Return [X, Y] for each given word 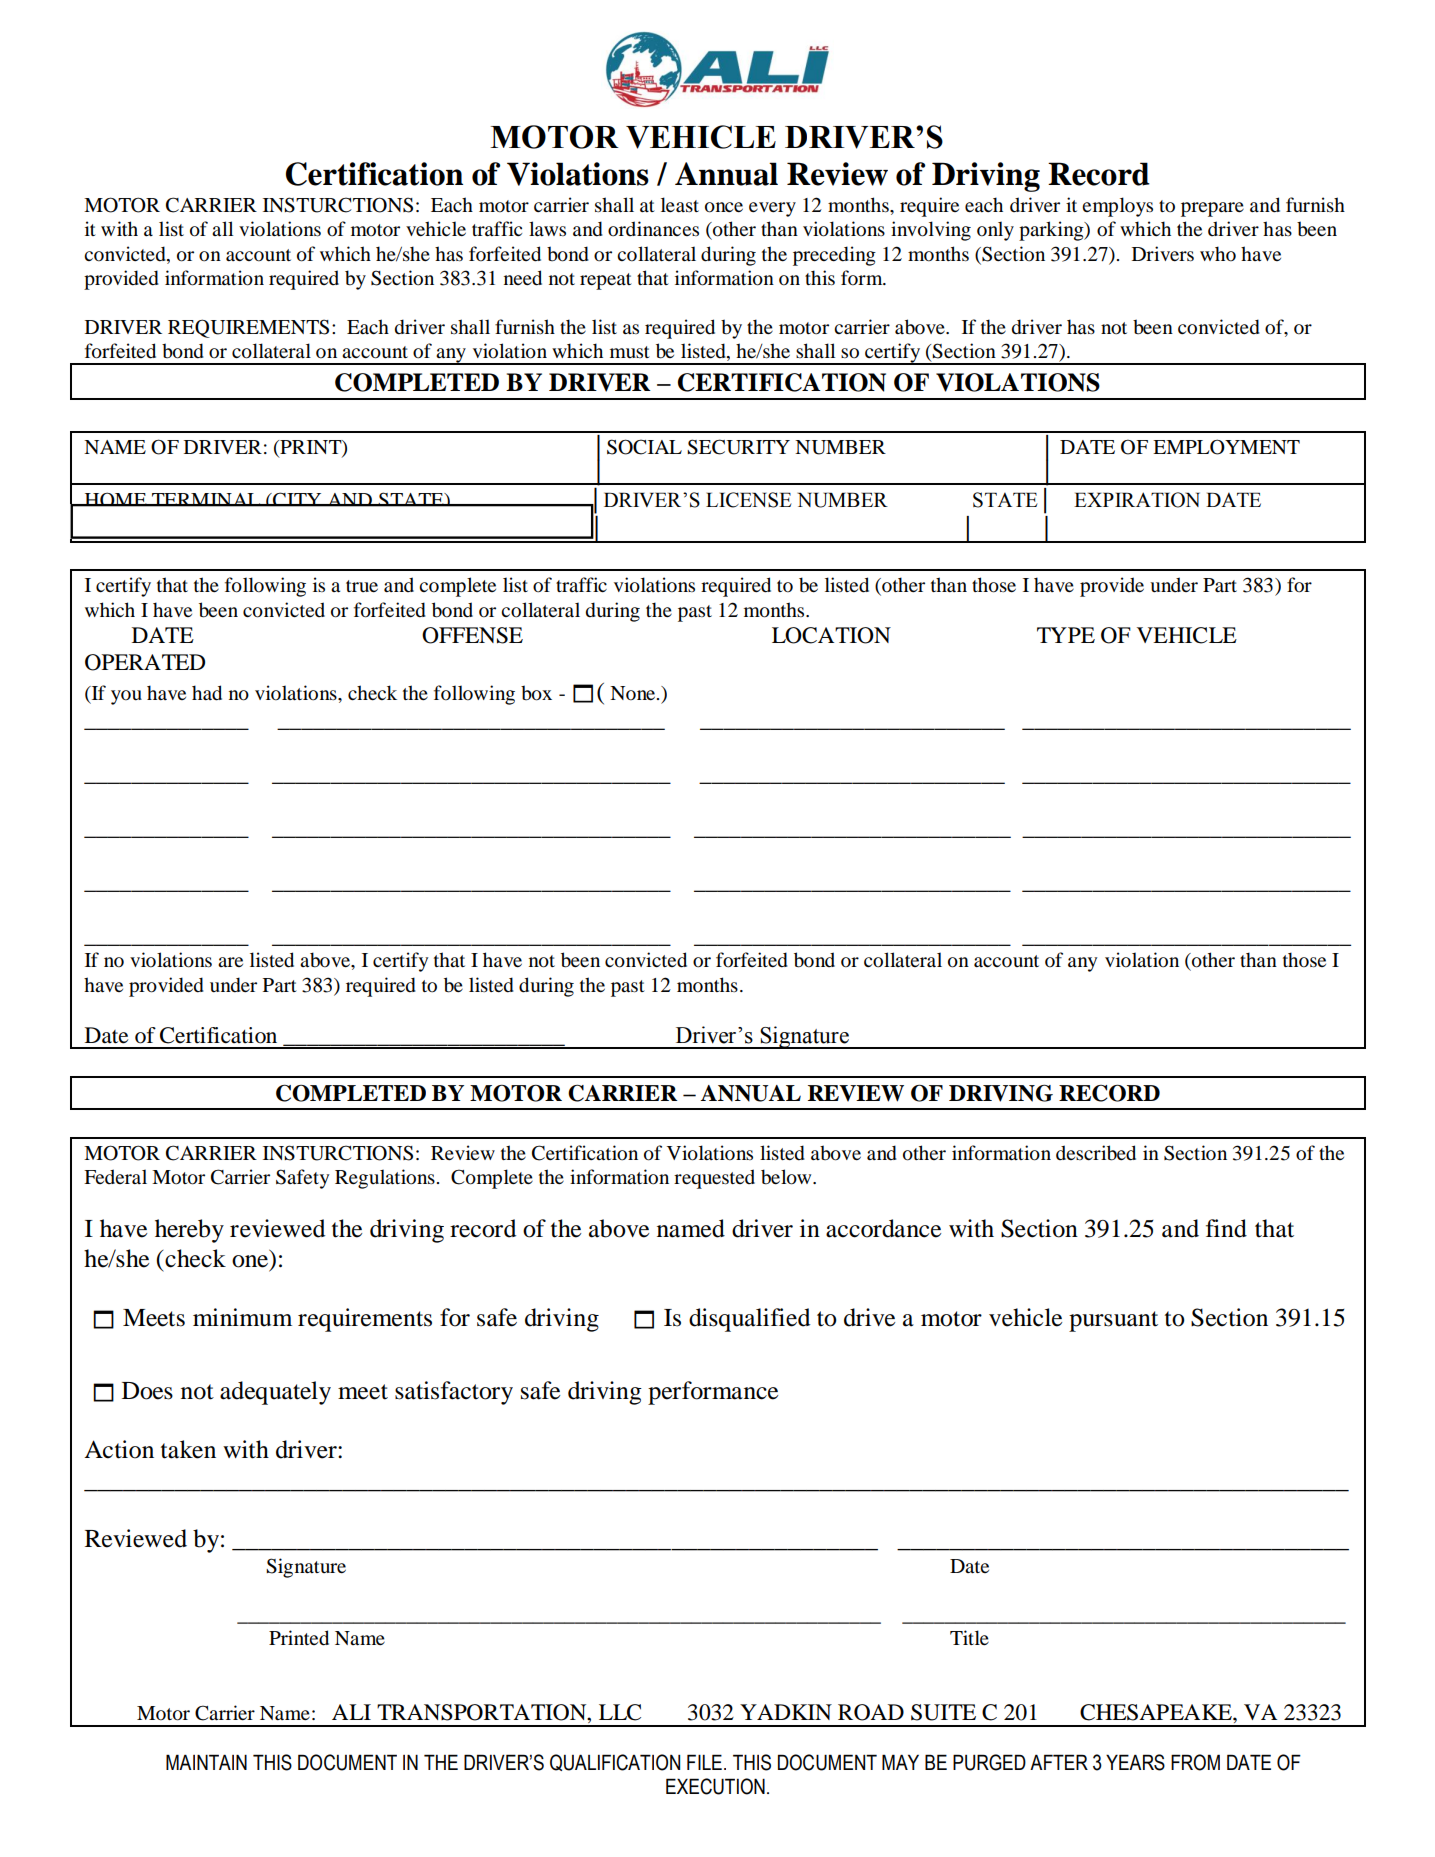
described [1096, 1153]
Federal [115, 1176]
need [523, 278]
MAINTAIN [206, 1762]
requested [714, 1179]
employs [1117, 207]
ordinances [653, 229]
